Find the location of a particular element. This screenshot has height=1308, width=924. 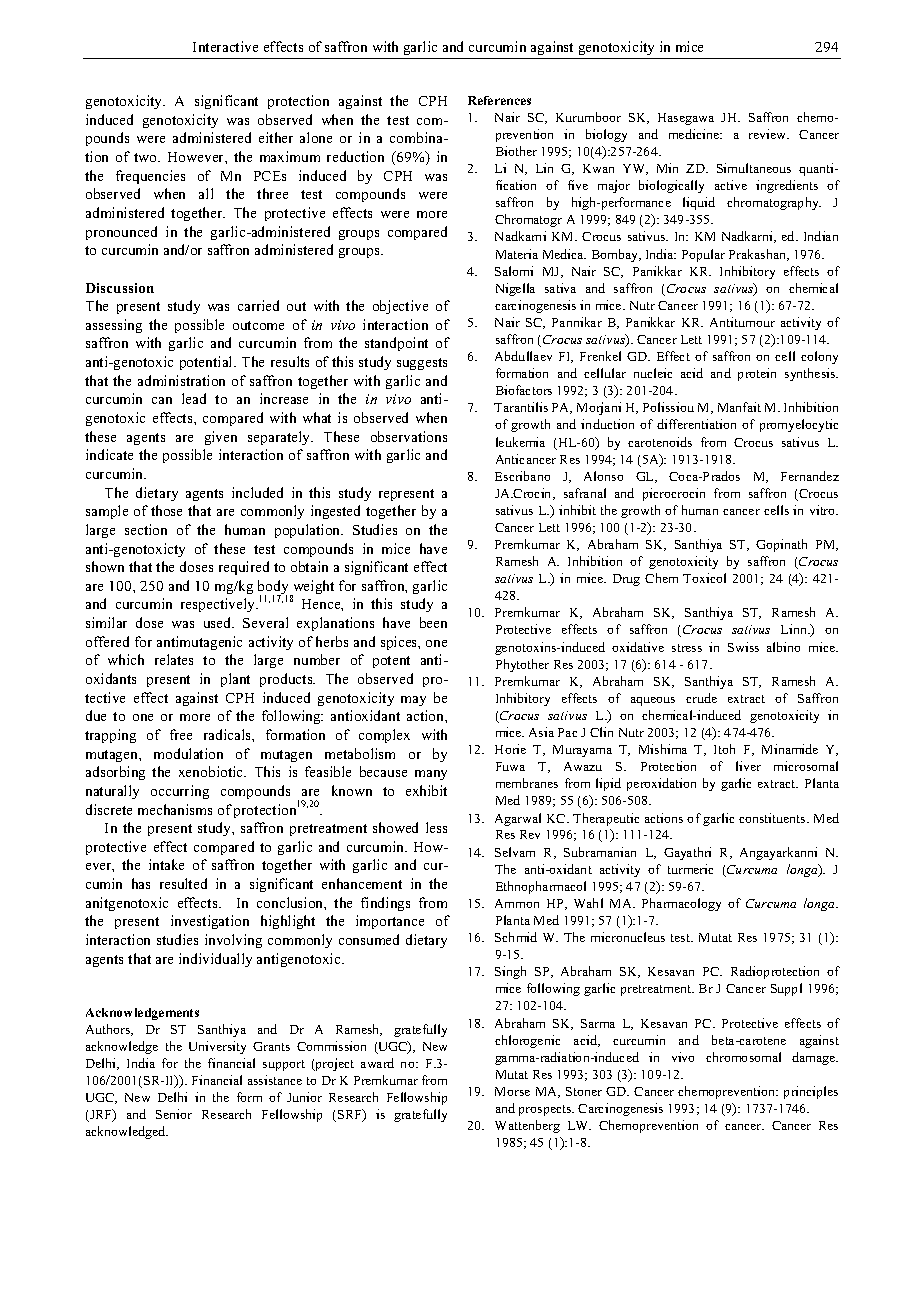

References is located at coordinates (499, 100).
